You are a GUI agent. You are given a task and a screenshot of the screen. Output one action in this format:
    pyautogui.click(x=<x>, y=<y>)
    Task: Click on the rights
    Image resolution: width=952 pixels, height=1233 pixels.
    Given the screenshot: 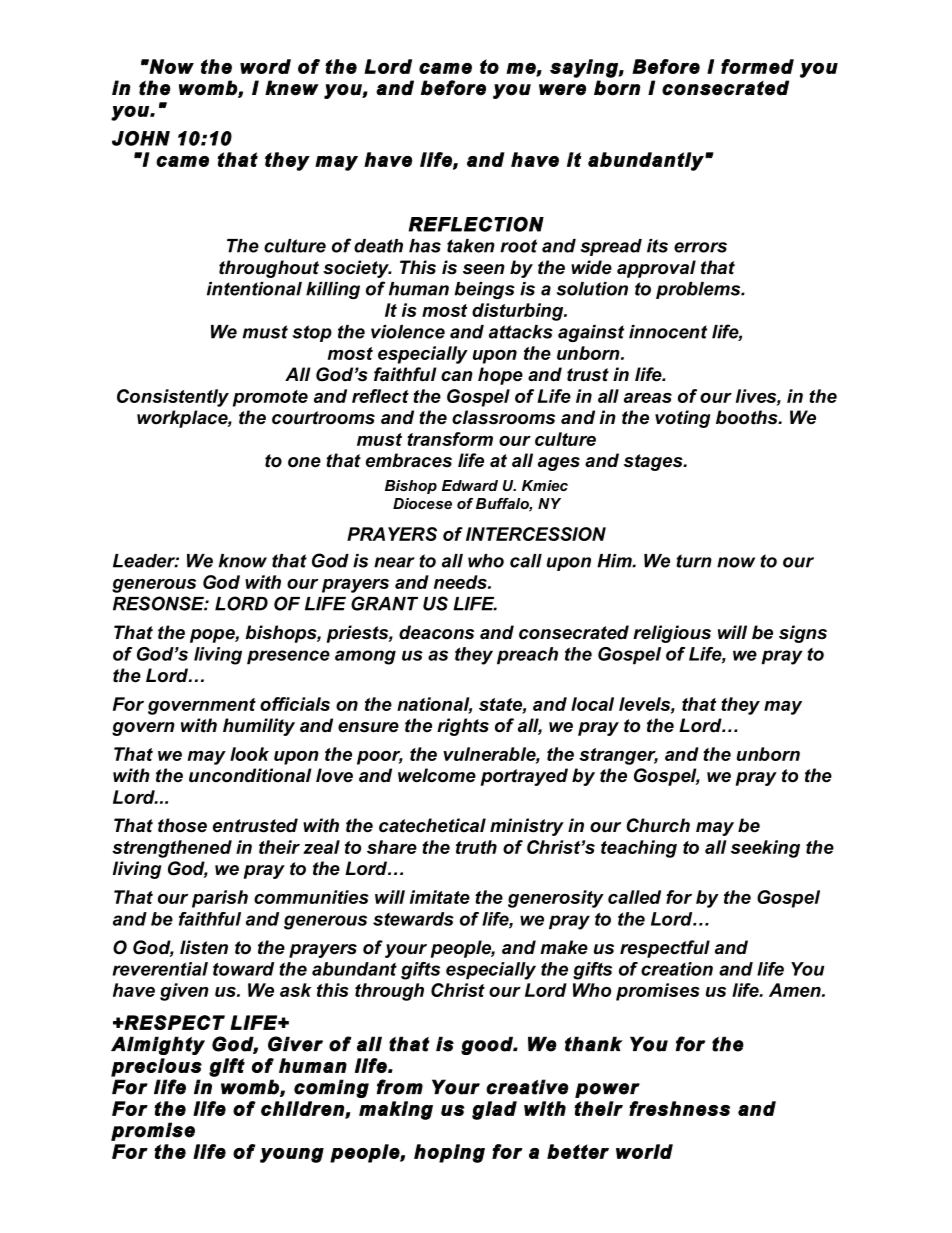 What is the action you would take?
    pyautogui.click(x=463, y=727)
